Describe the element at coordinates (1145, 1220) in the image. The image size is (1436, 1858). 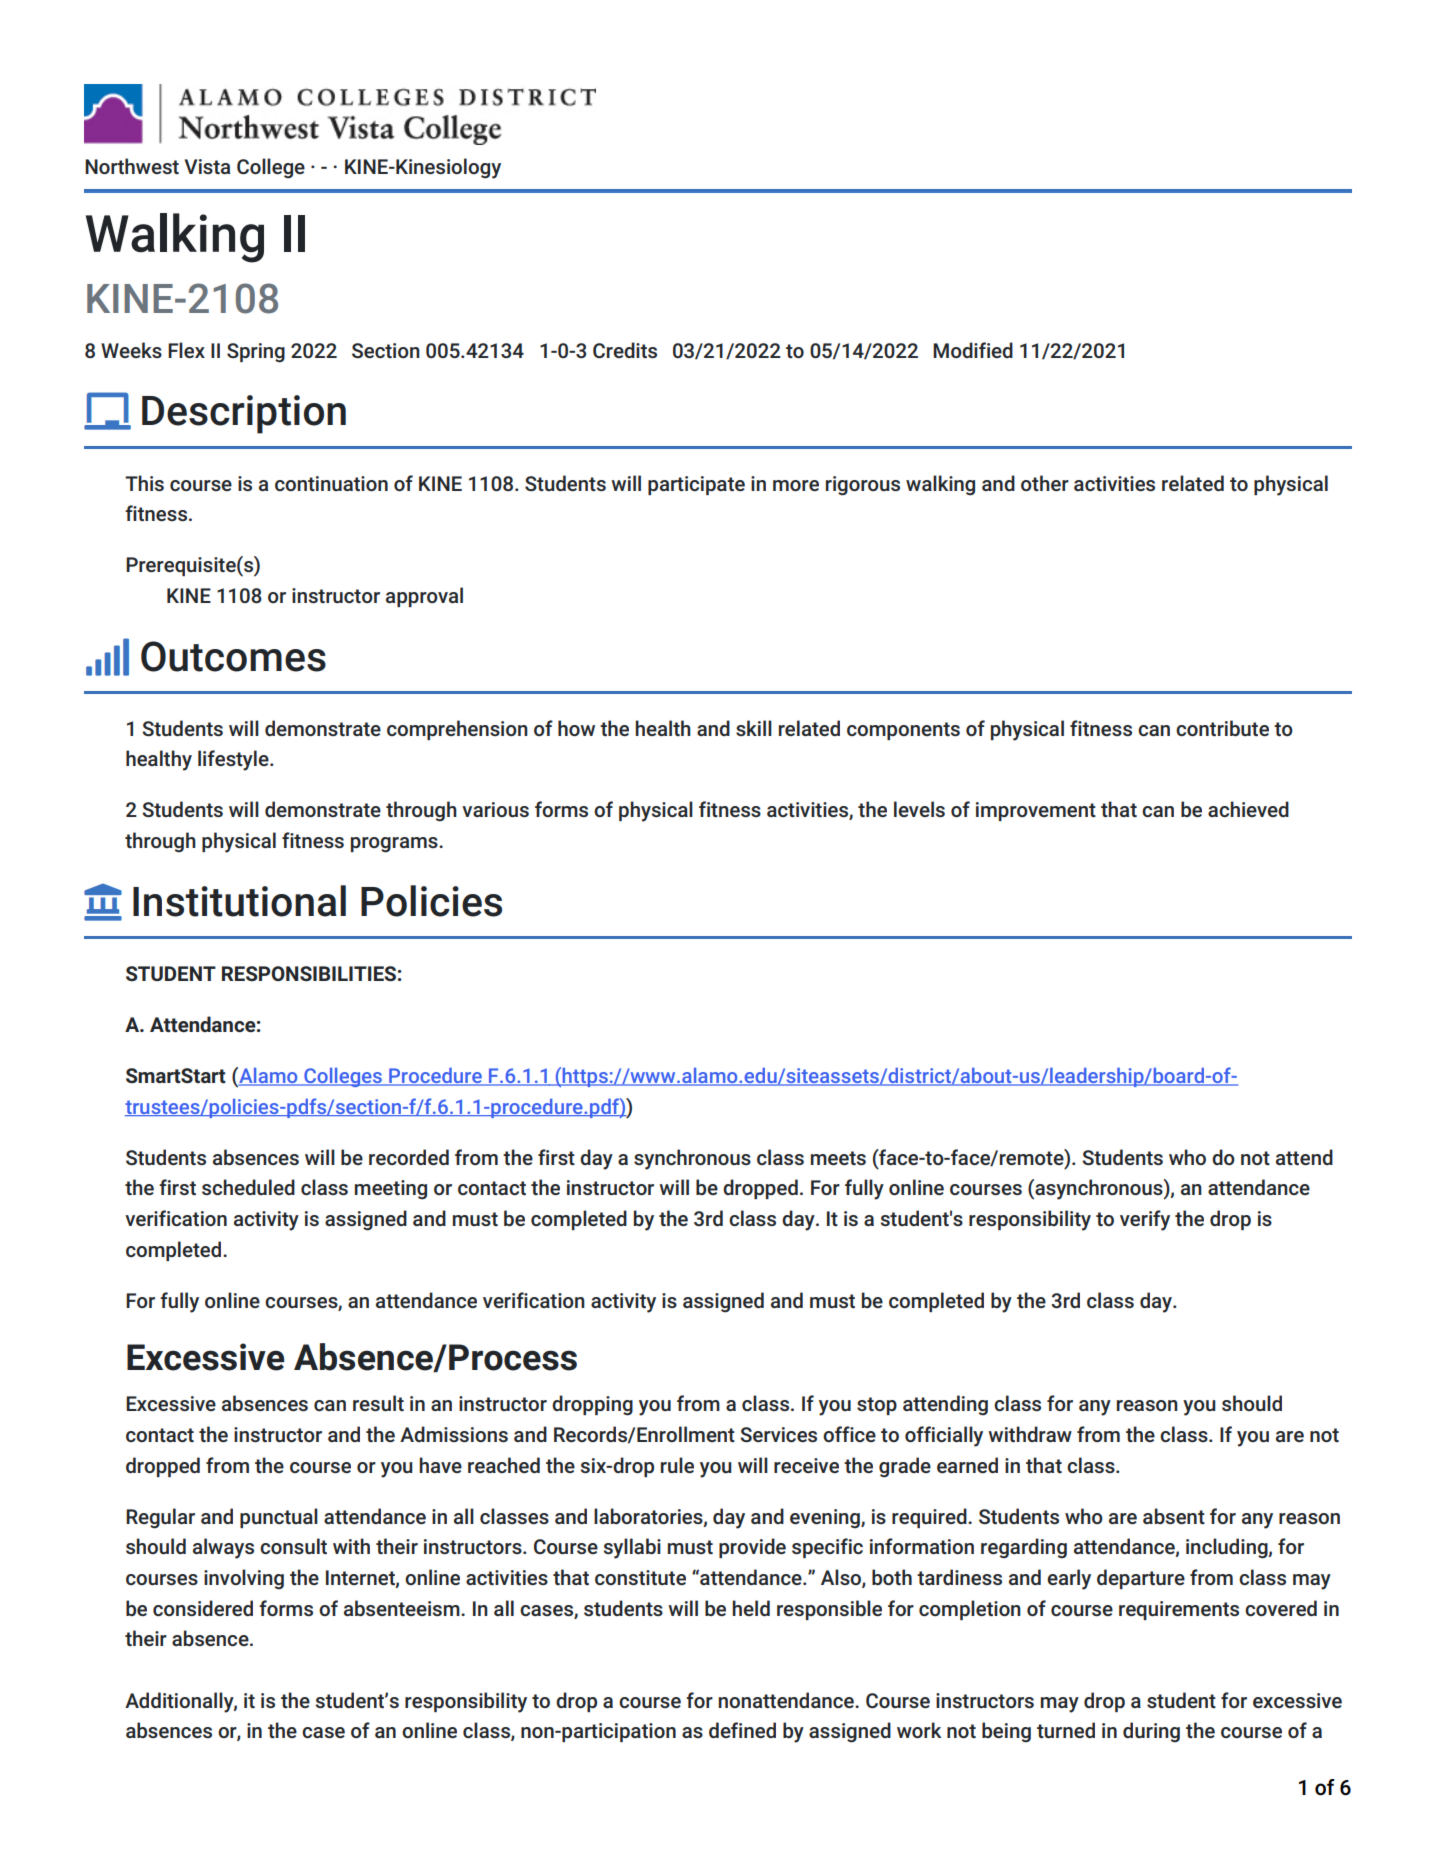
I see `verify` at that location.
